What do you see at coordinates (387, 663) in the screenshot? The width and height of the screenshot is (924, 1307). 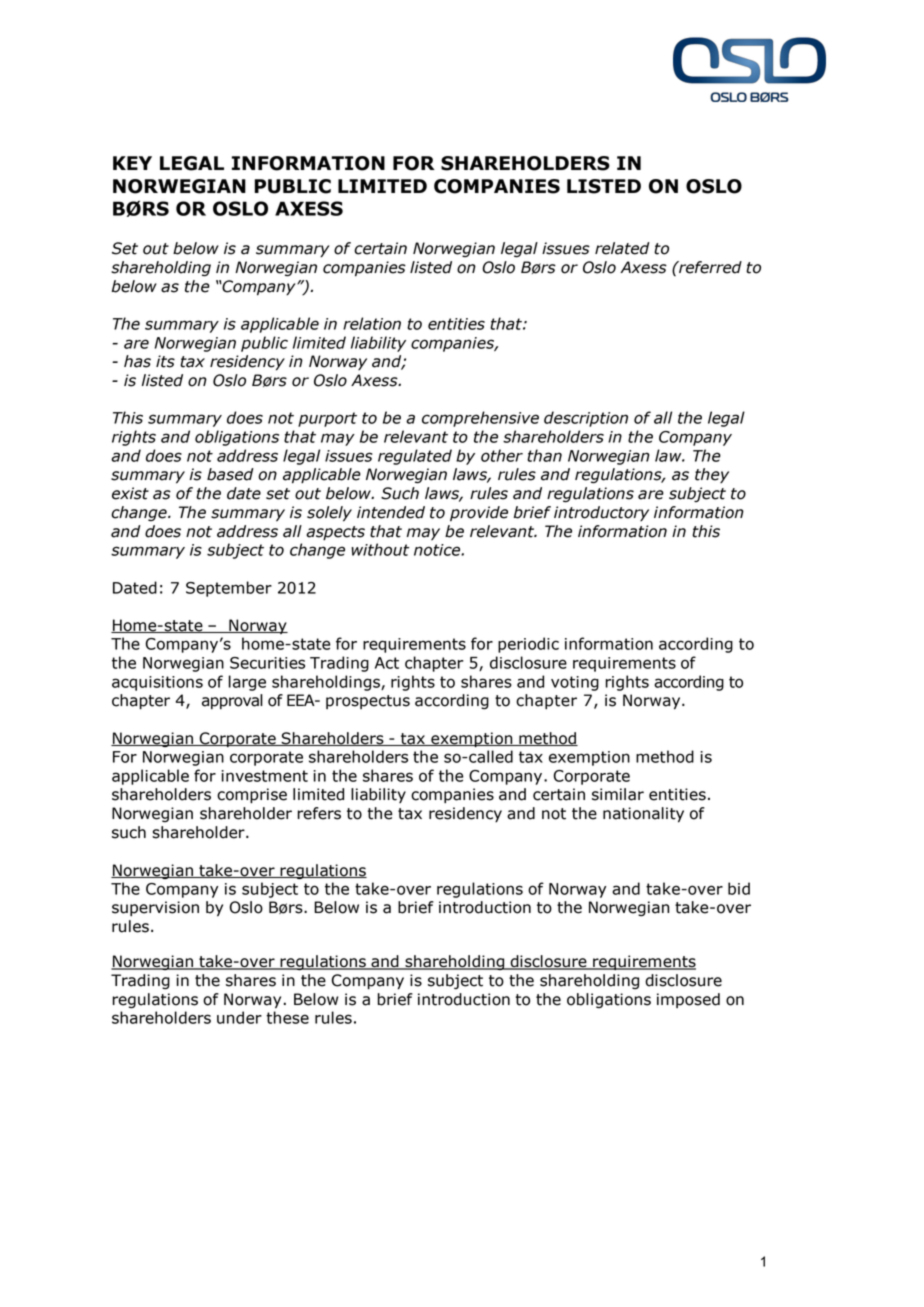 I see `Act` at bounding box center [387, 663].
